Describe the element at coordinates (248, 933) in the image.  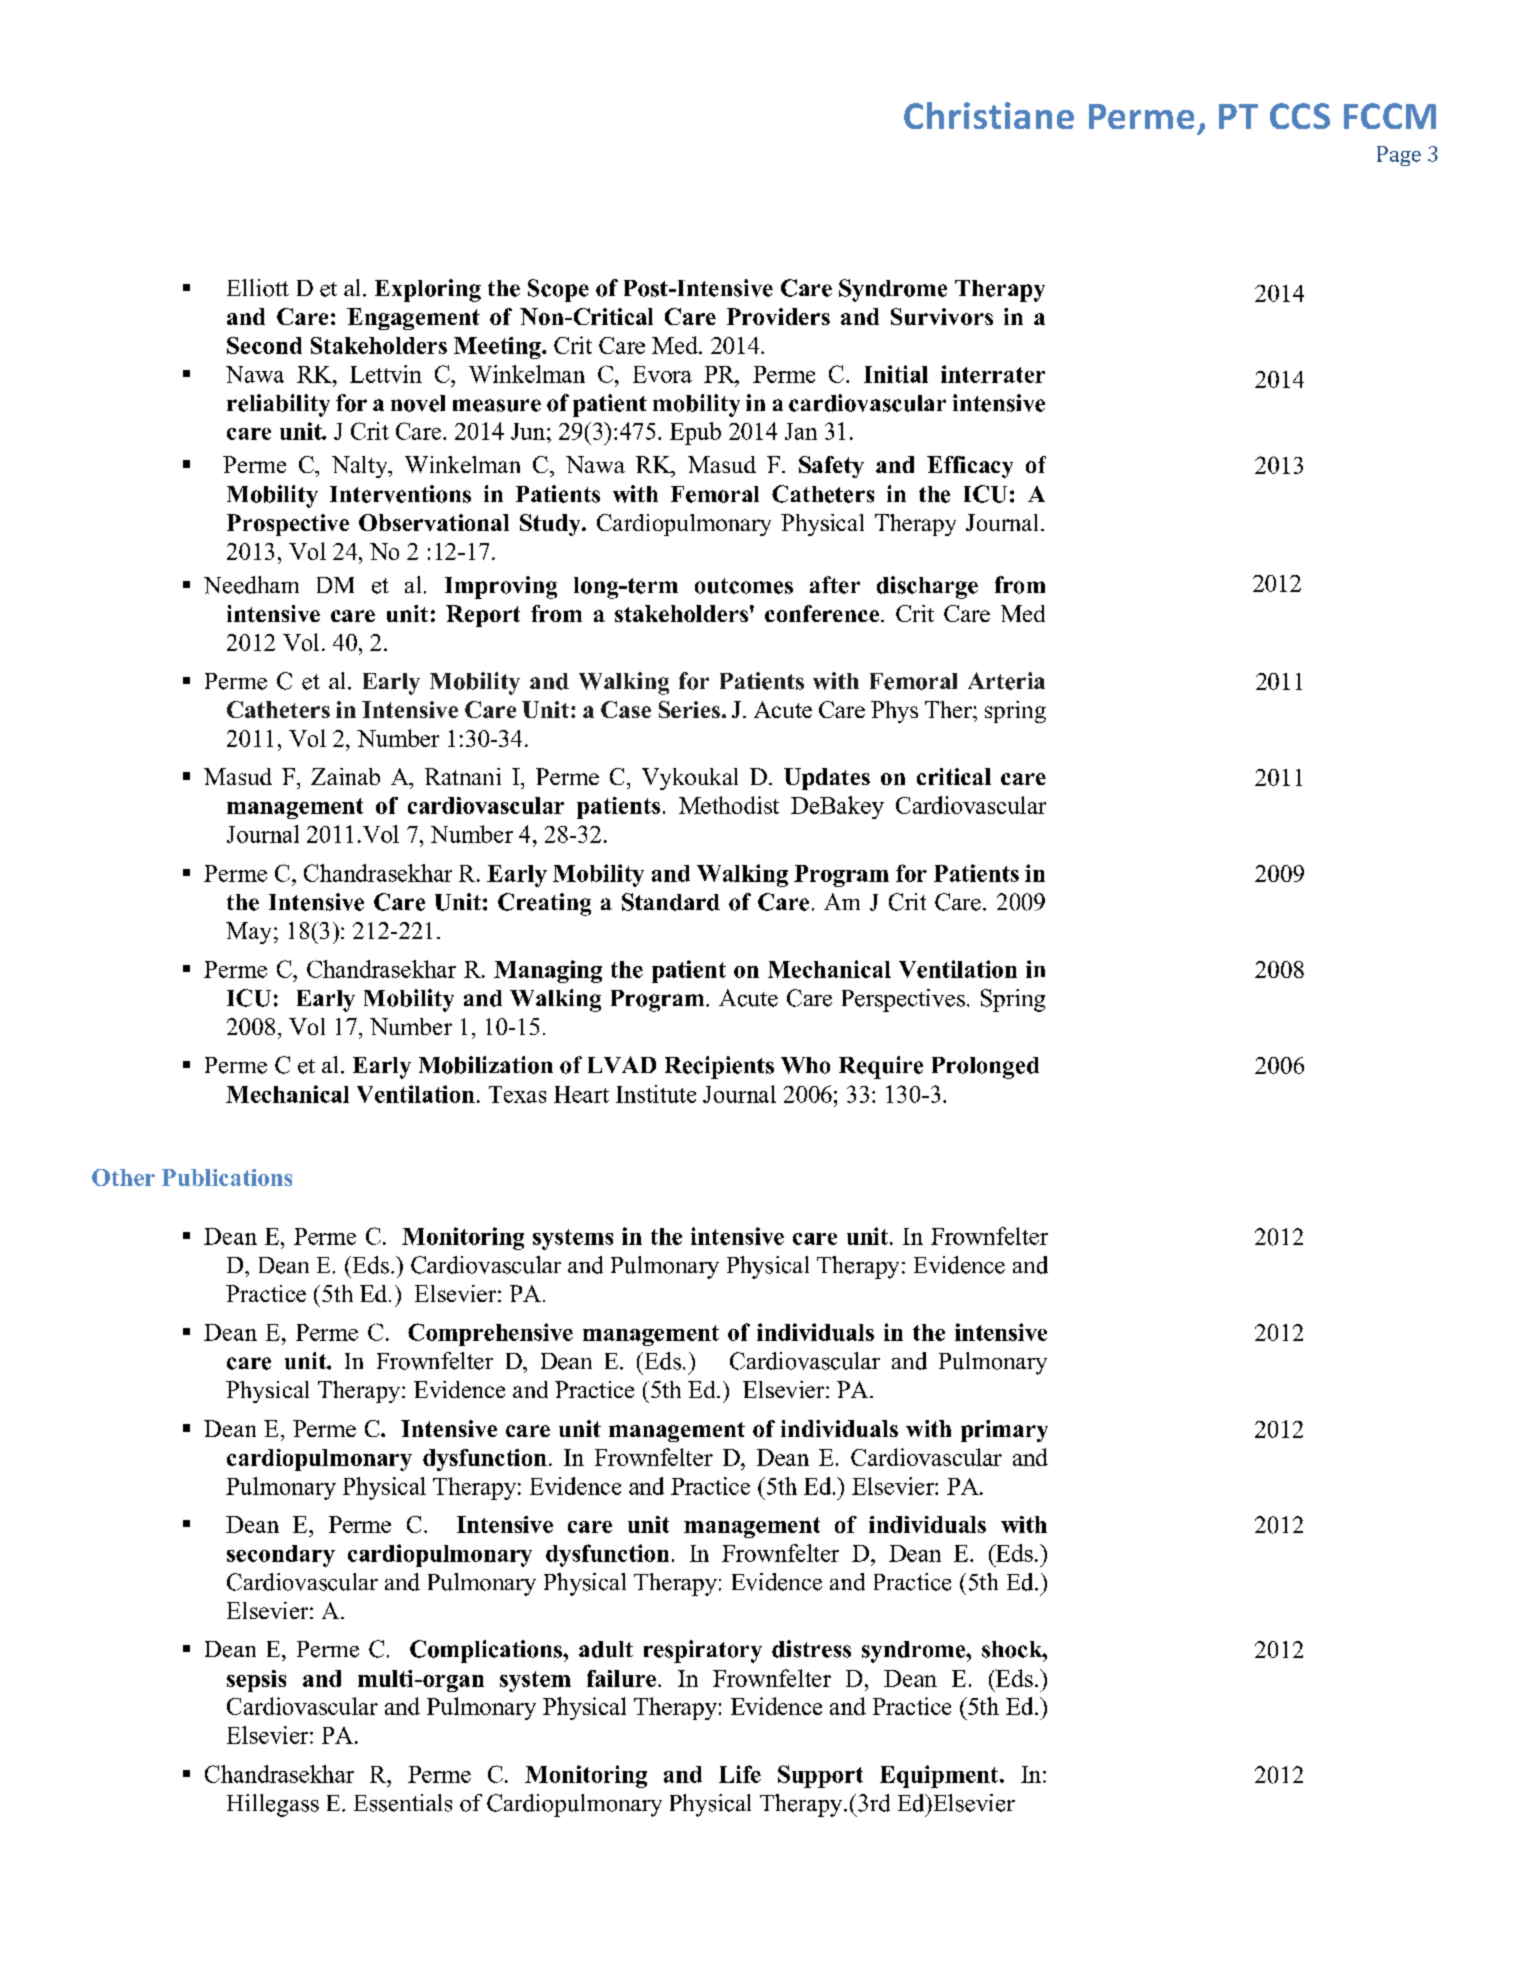
I see `May` at that location.
